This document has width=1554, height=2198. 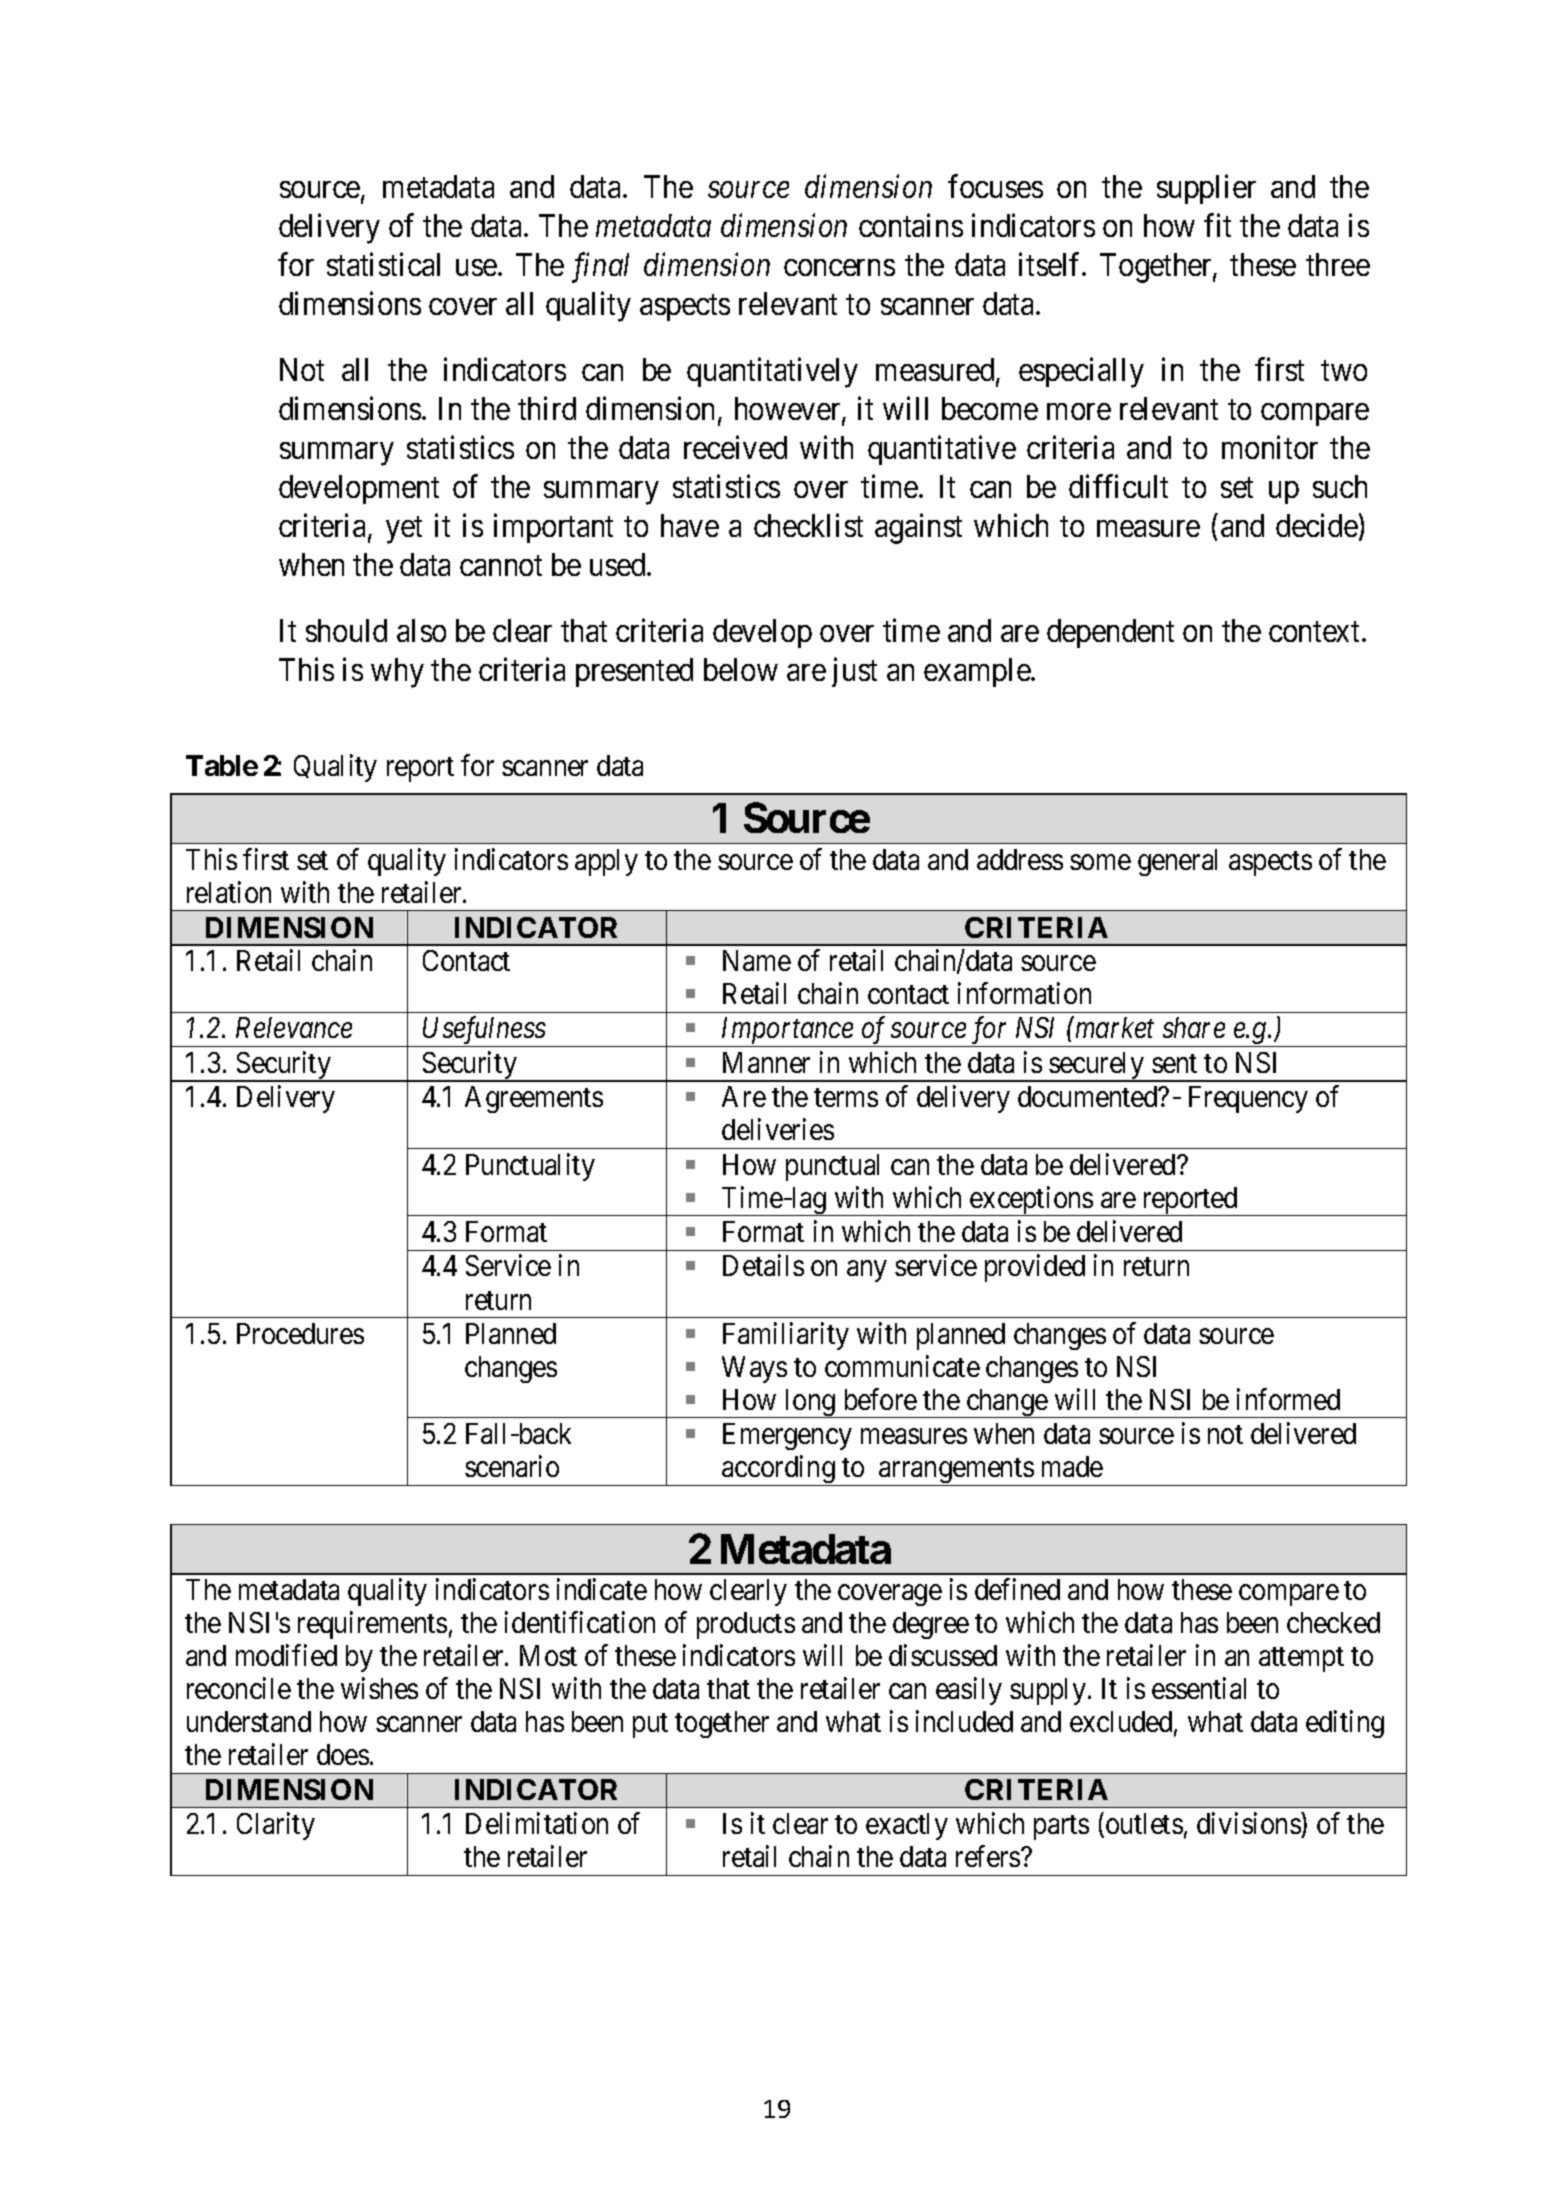 I want to click on contains, so click(x=911, y=225).
